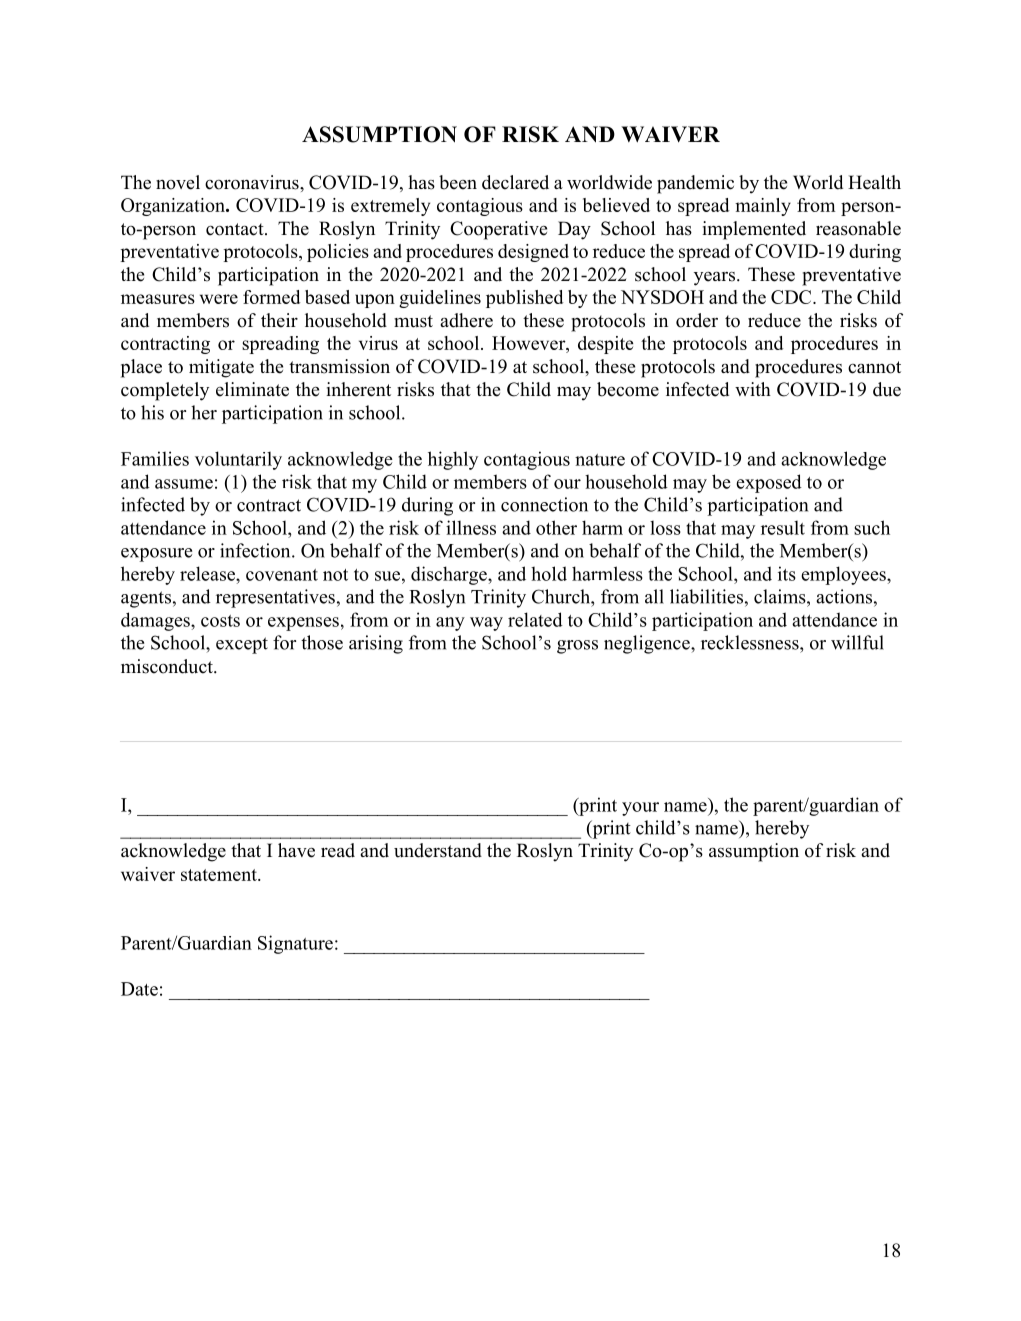 The width and height of the screenshot is (1021, 1321). I want to click on its, so click(787, 573).
